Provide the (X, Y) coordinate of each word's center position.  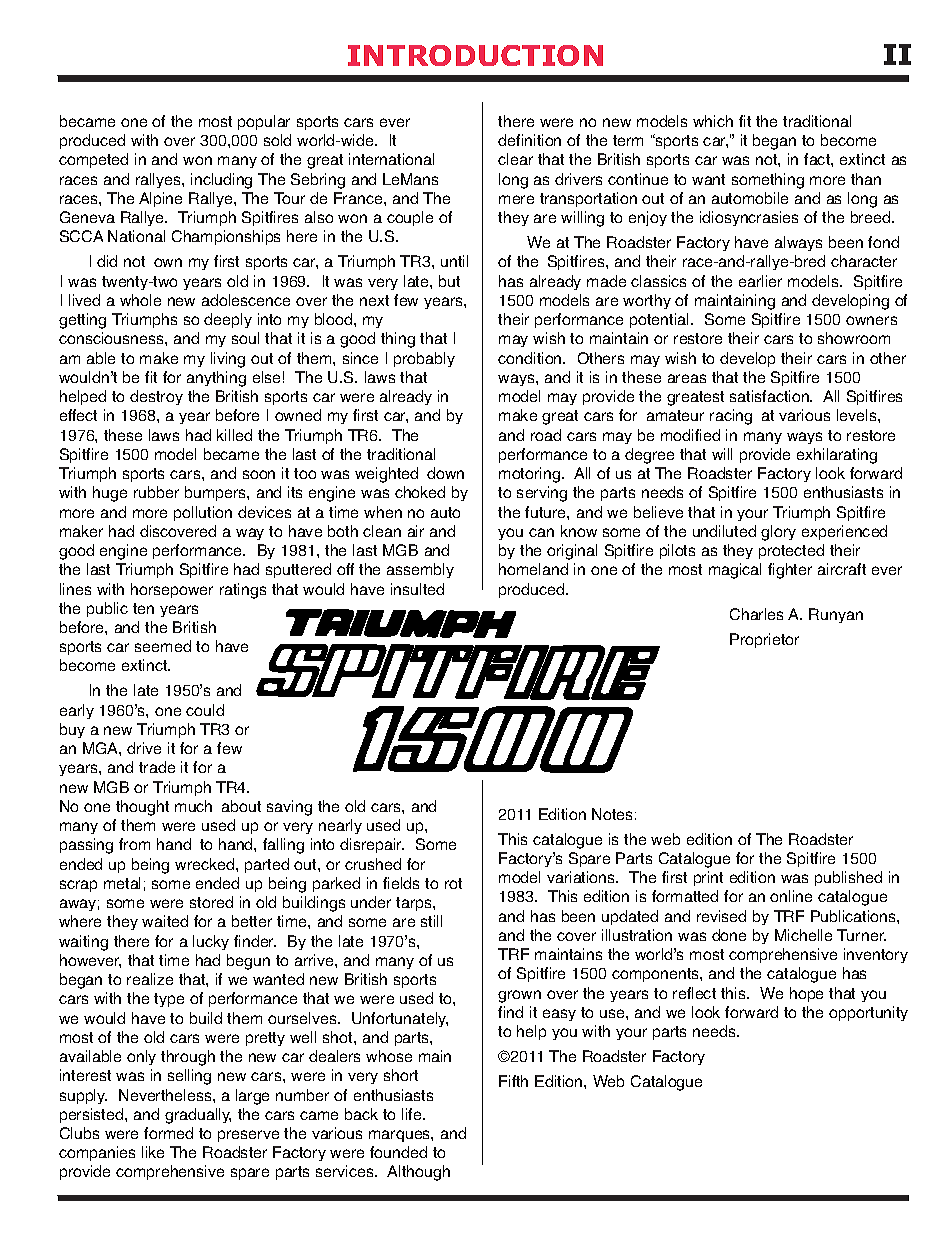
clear (515, 159)
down (445, 473)
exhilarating (837, 456)
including (221, 181)
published (848, 878)
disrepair (372, 845)
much (193, 806)
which (713, 121)
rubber (156, 492)
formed (168, 1133)
